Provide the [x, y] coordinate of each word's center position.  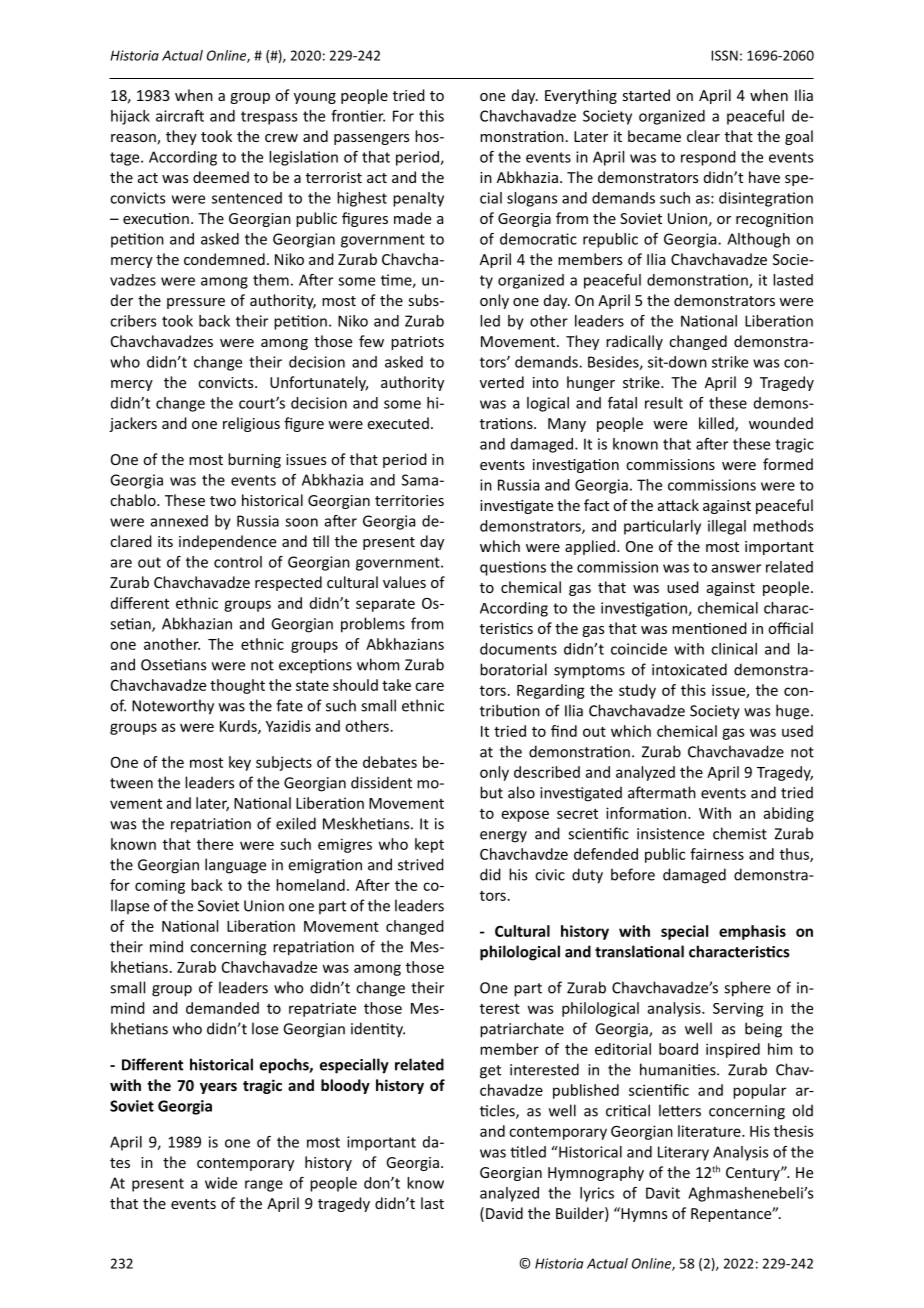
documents [518, 649]
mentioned [709, 628]
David [504, 1213]
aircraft [180, 116]
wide [221, 1183]
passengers [371, 139]
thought [237, 686]
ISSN [724, 55]
